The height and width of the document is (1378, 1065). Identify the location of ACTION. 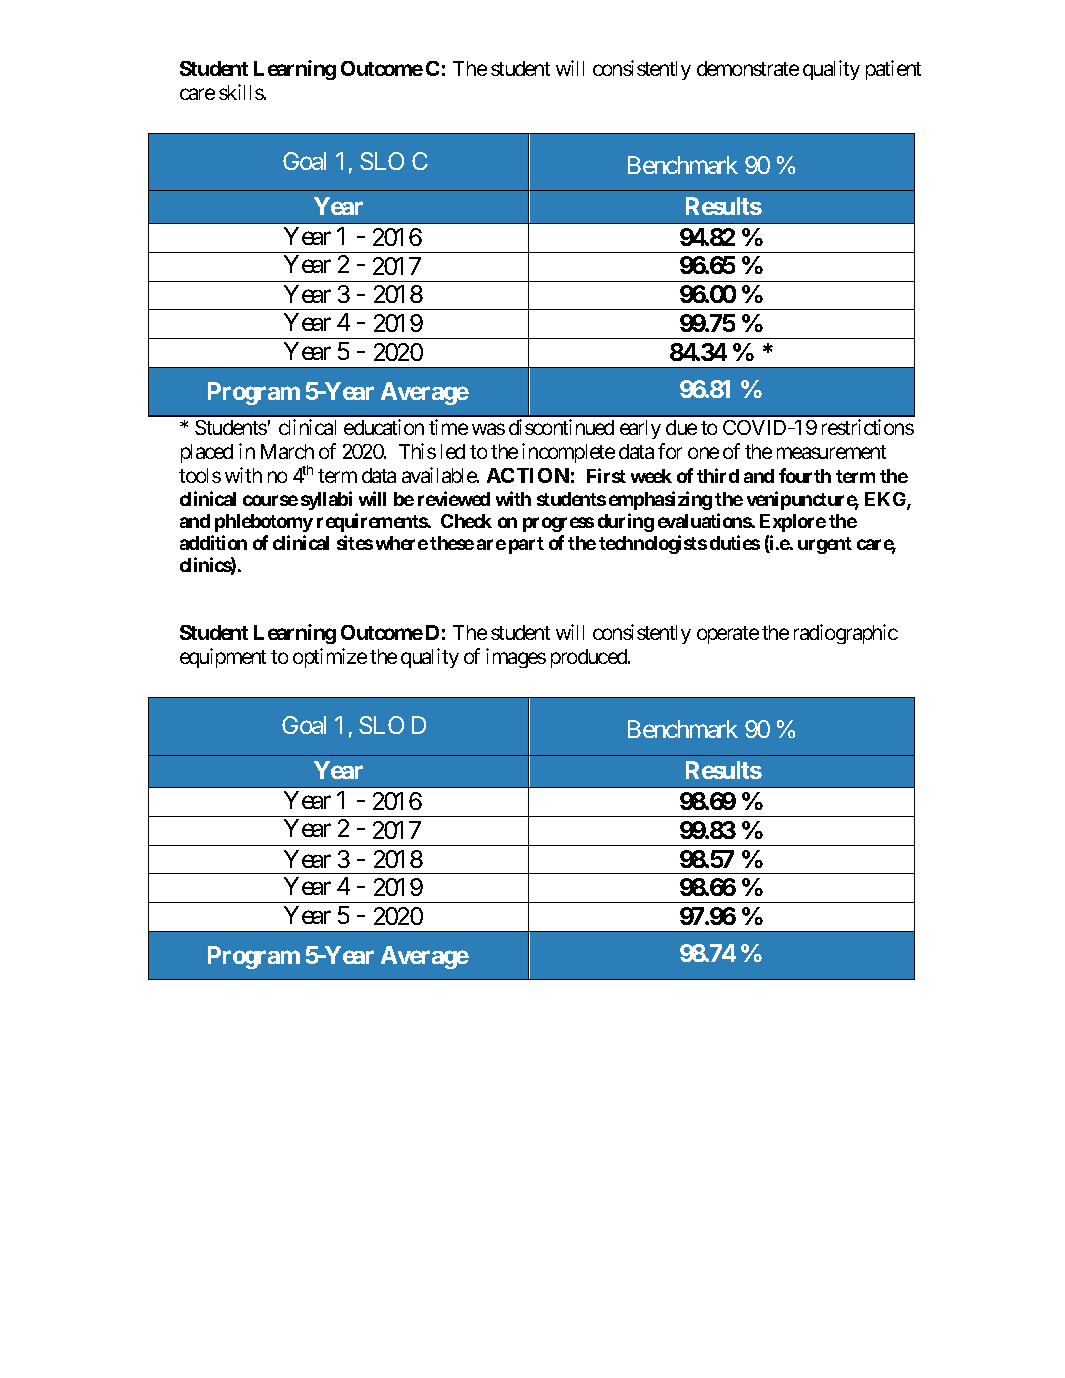
(528, 475).
